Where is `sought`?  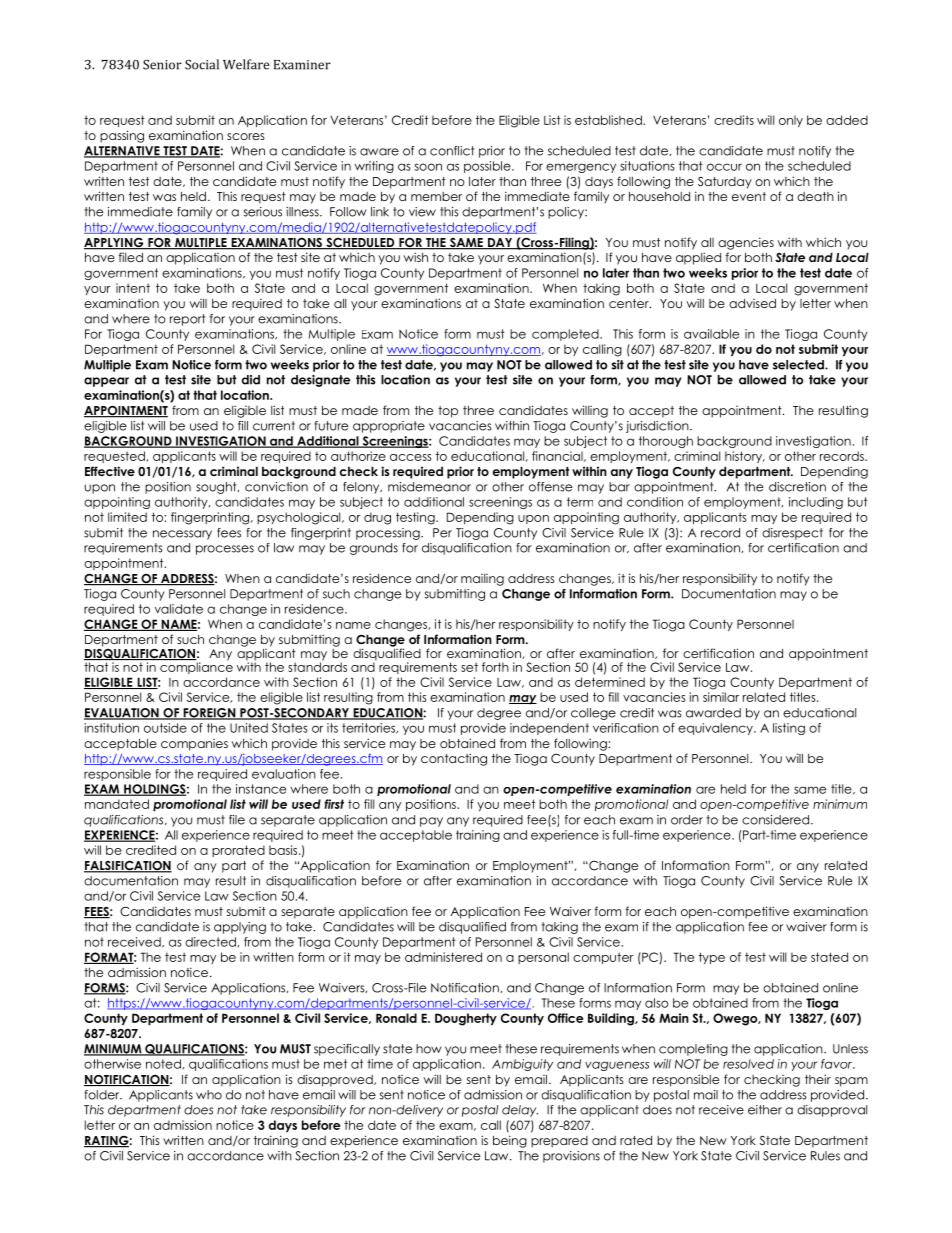 sought is located at coordinates (217, 488).
